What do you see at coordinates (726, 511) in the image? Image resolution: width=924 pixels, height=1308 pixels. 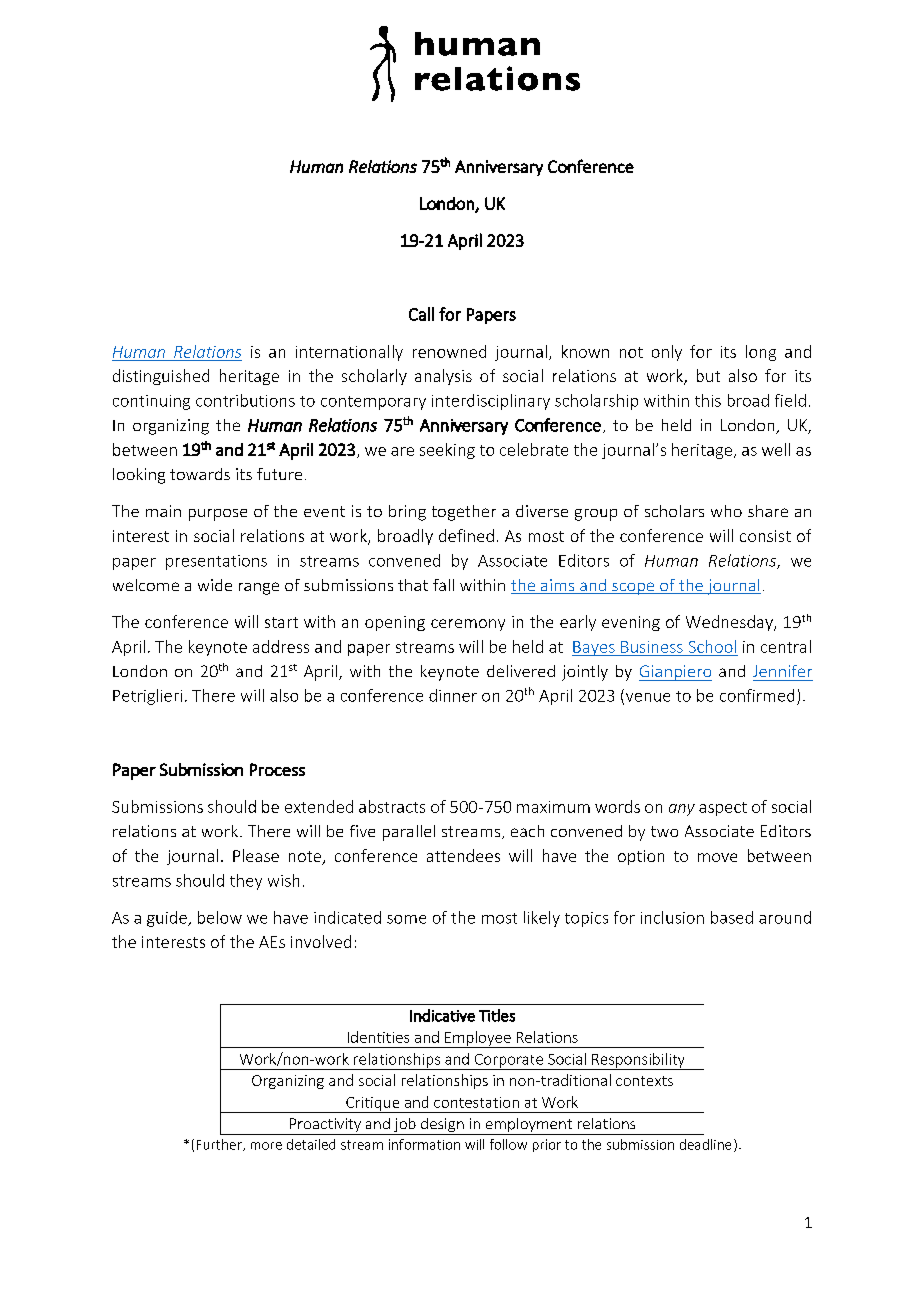 I see `who` at bounding box center [726, 511].
